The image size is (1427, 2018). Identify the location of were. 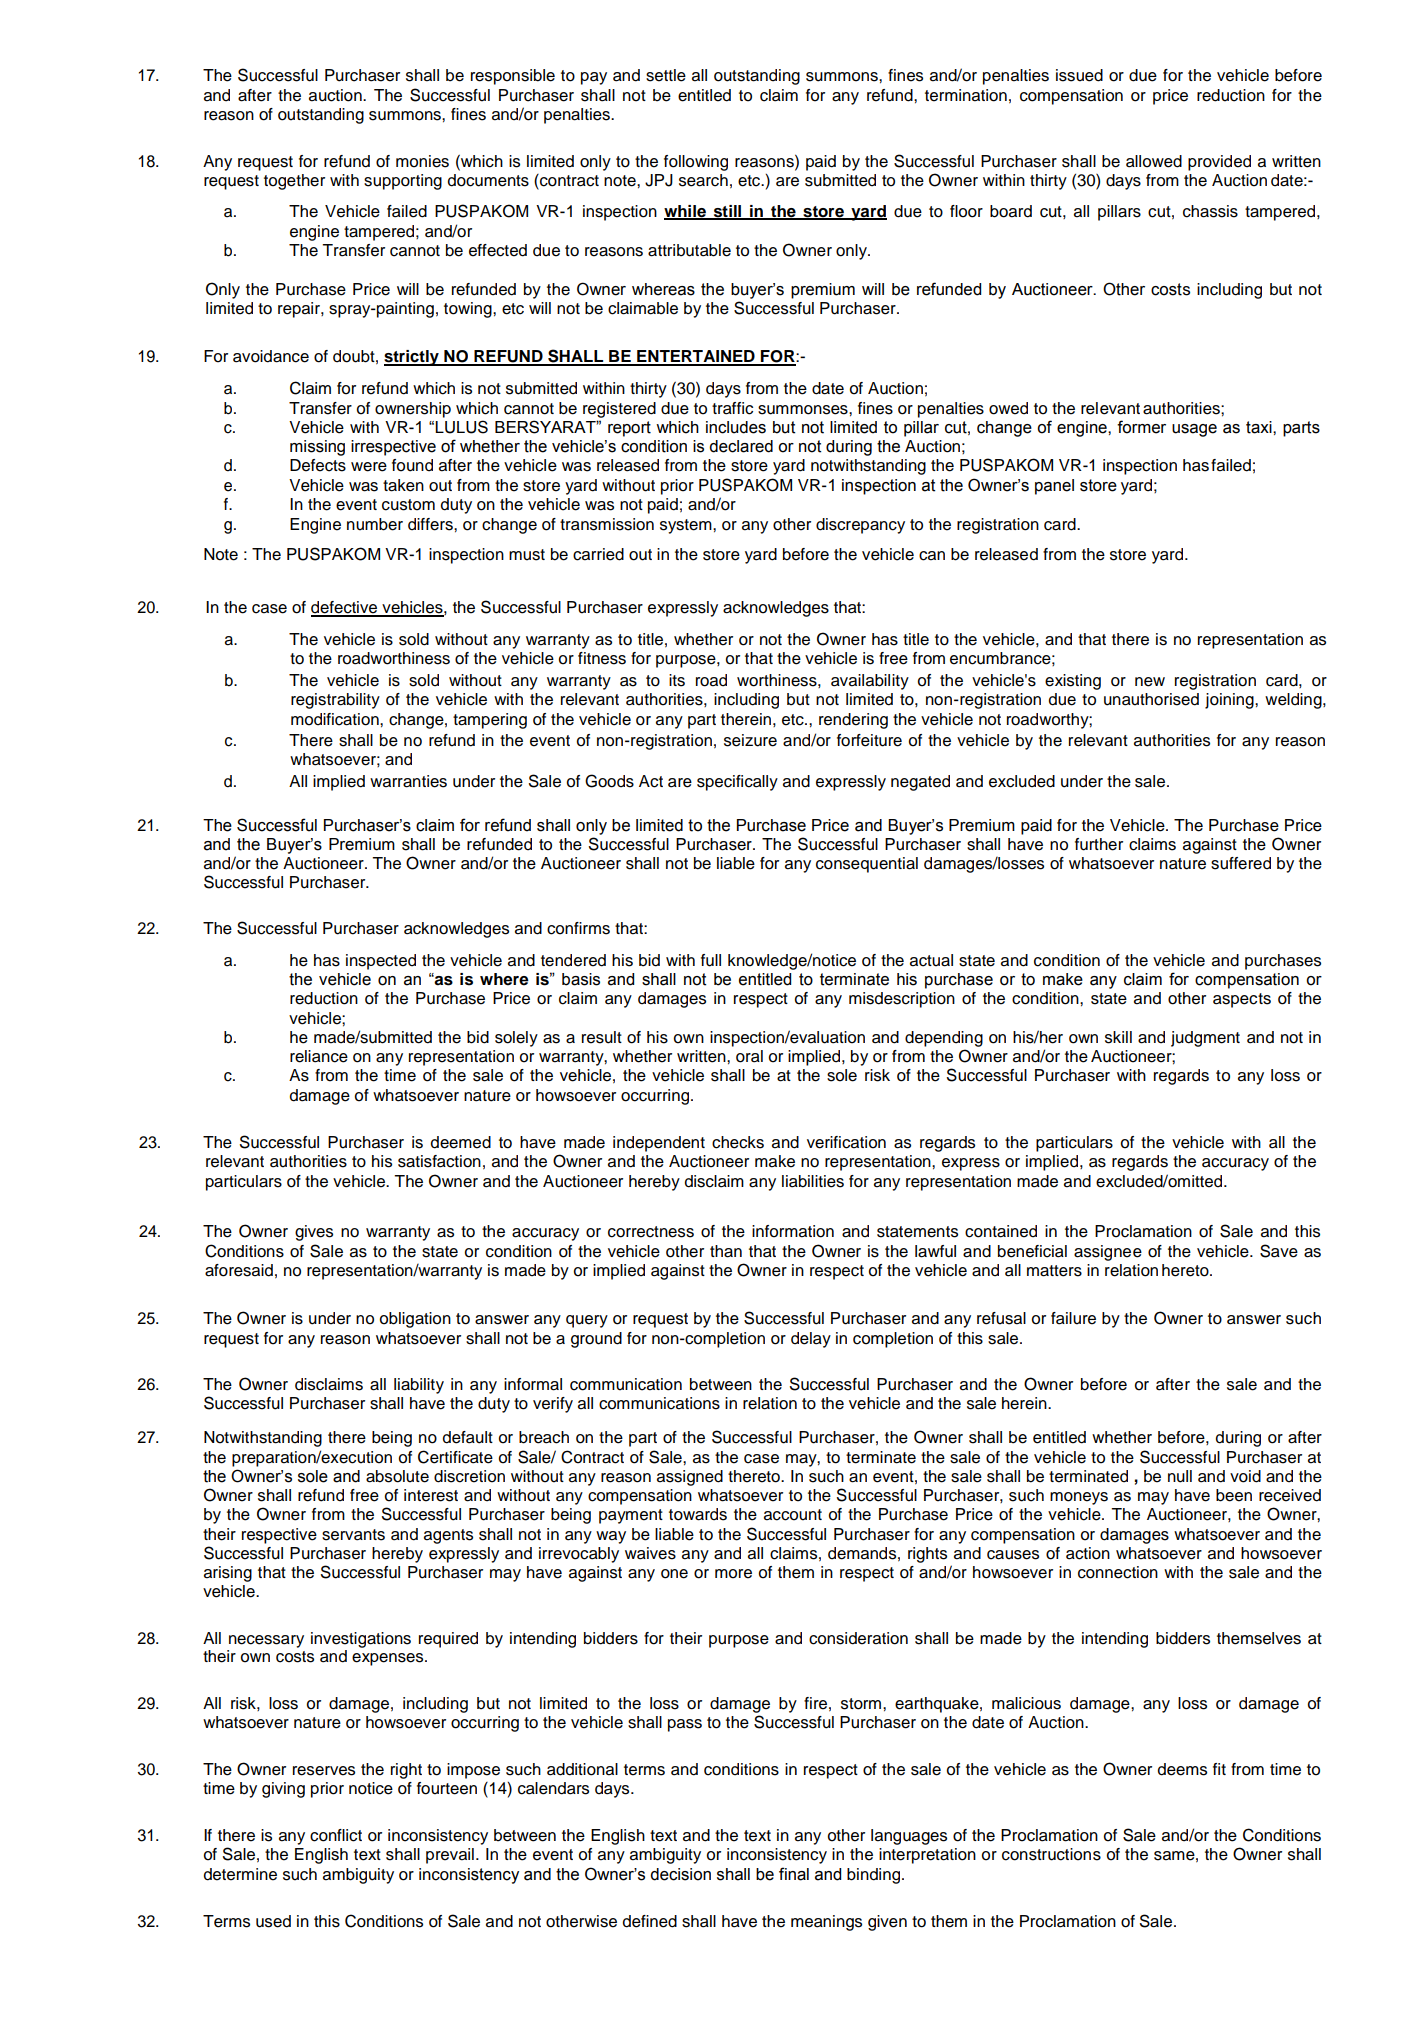
(369, 467).
